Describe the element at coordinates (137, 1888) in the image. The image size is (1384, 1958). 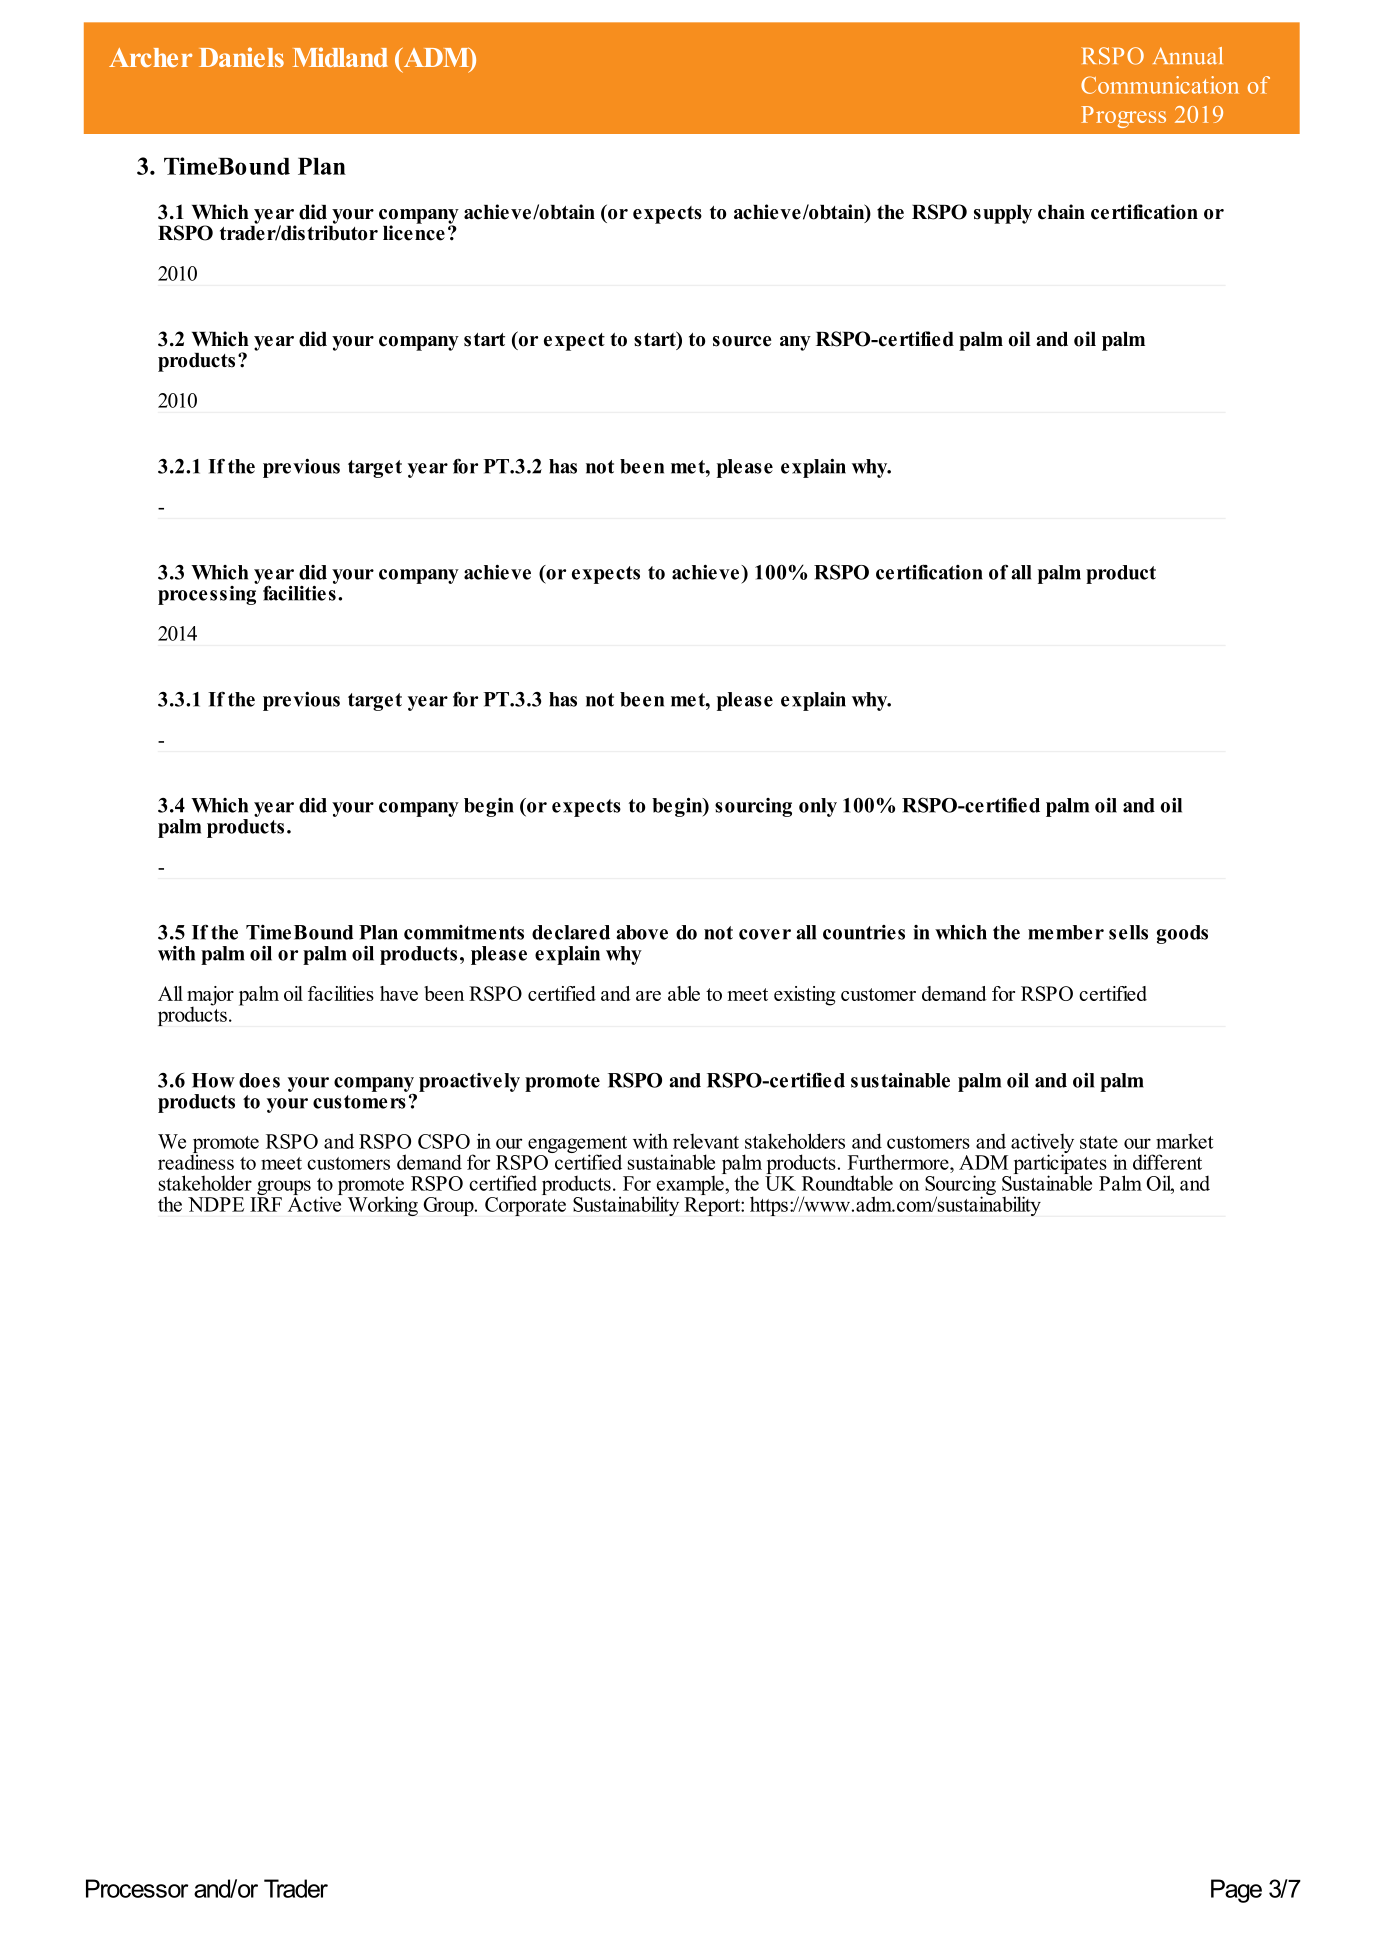
I see `Processor` at that location.
